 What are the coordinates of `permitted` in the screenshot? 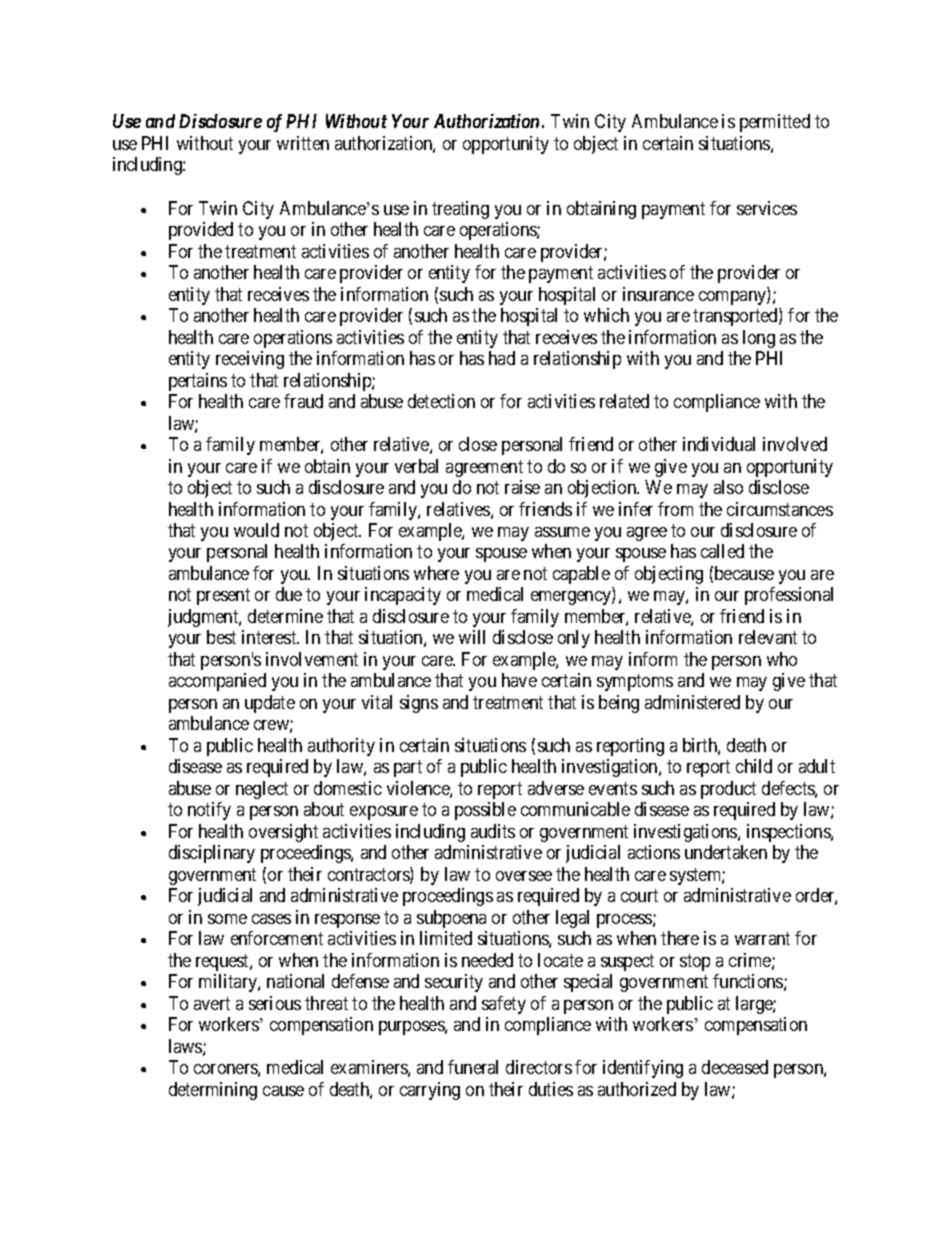 It's located at (775, 123).
